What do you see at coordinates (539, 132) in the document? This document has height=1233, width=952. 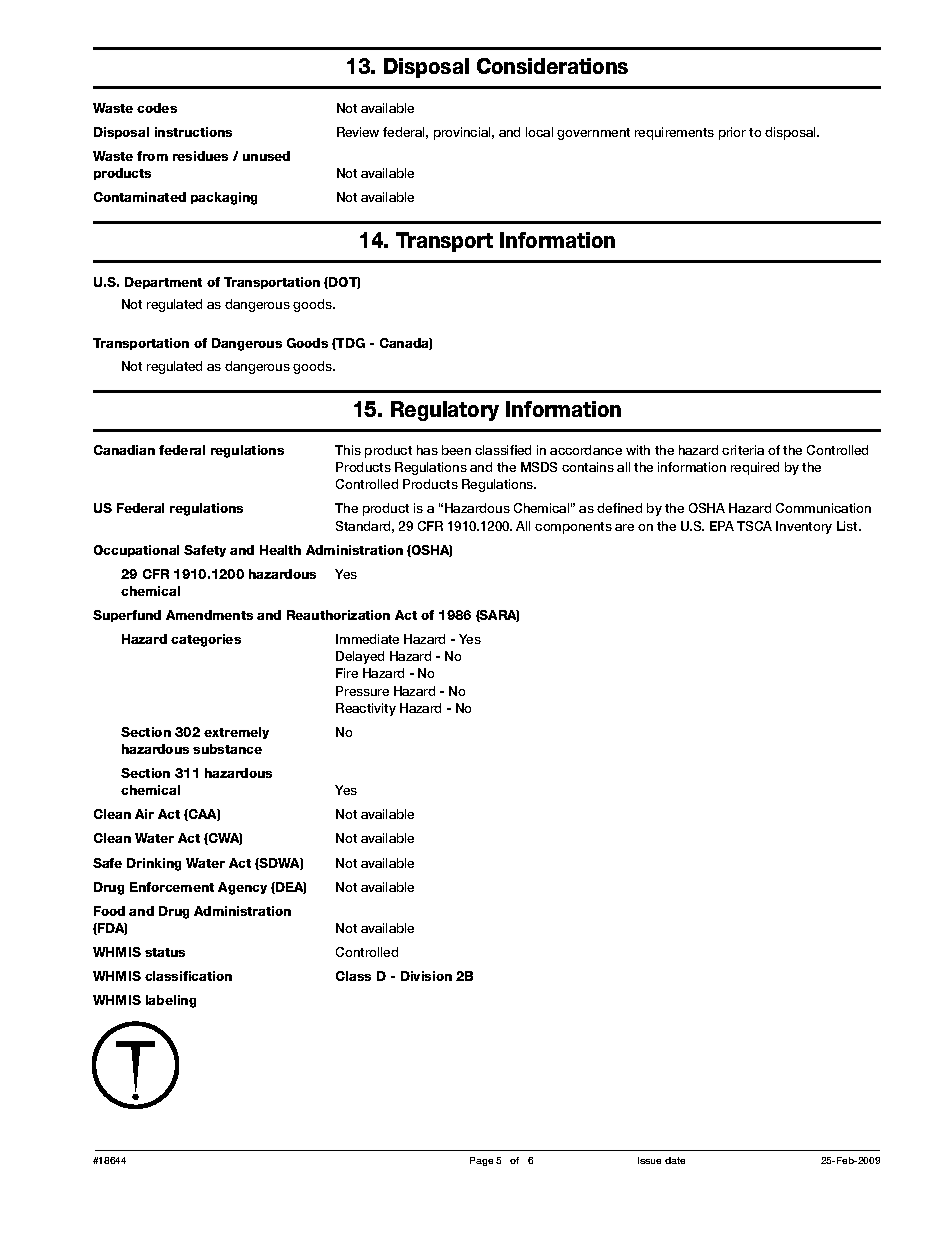 I see `local` at bounding box center [539, 132].
